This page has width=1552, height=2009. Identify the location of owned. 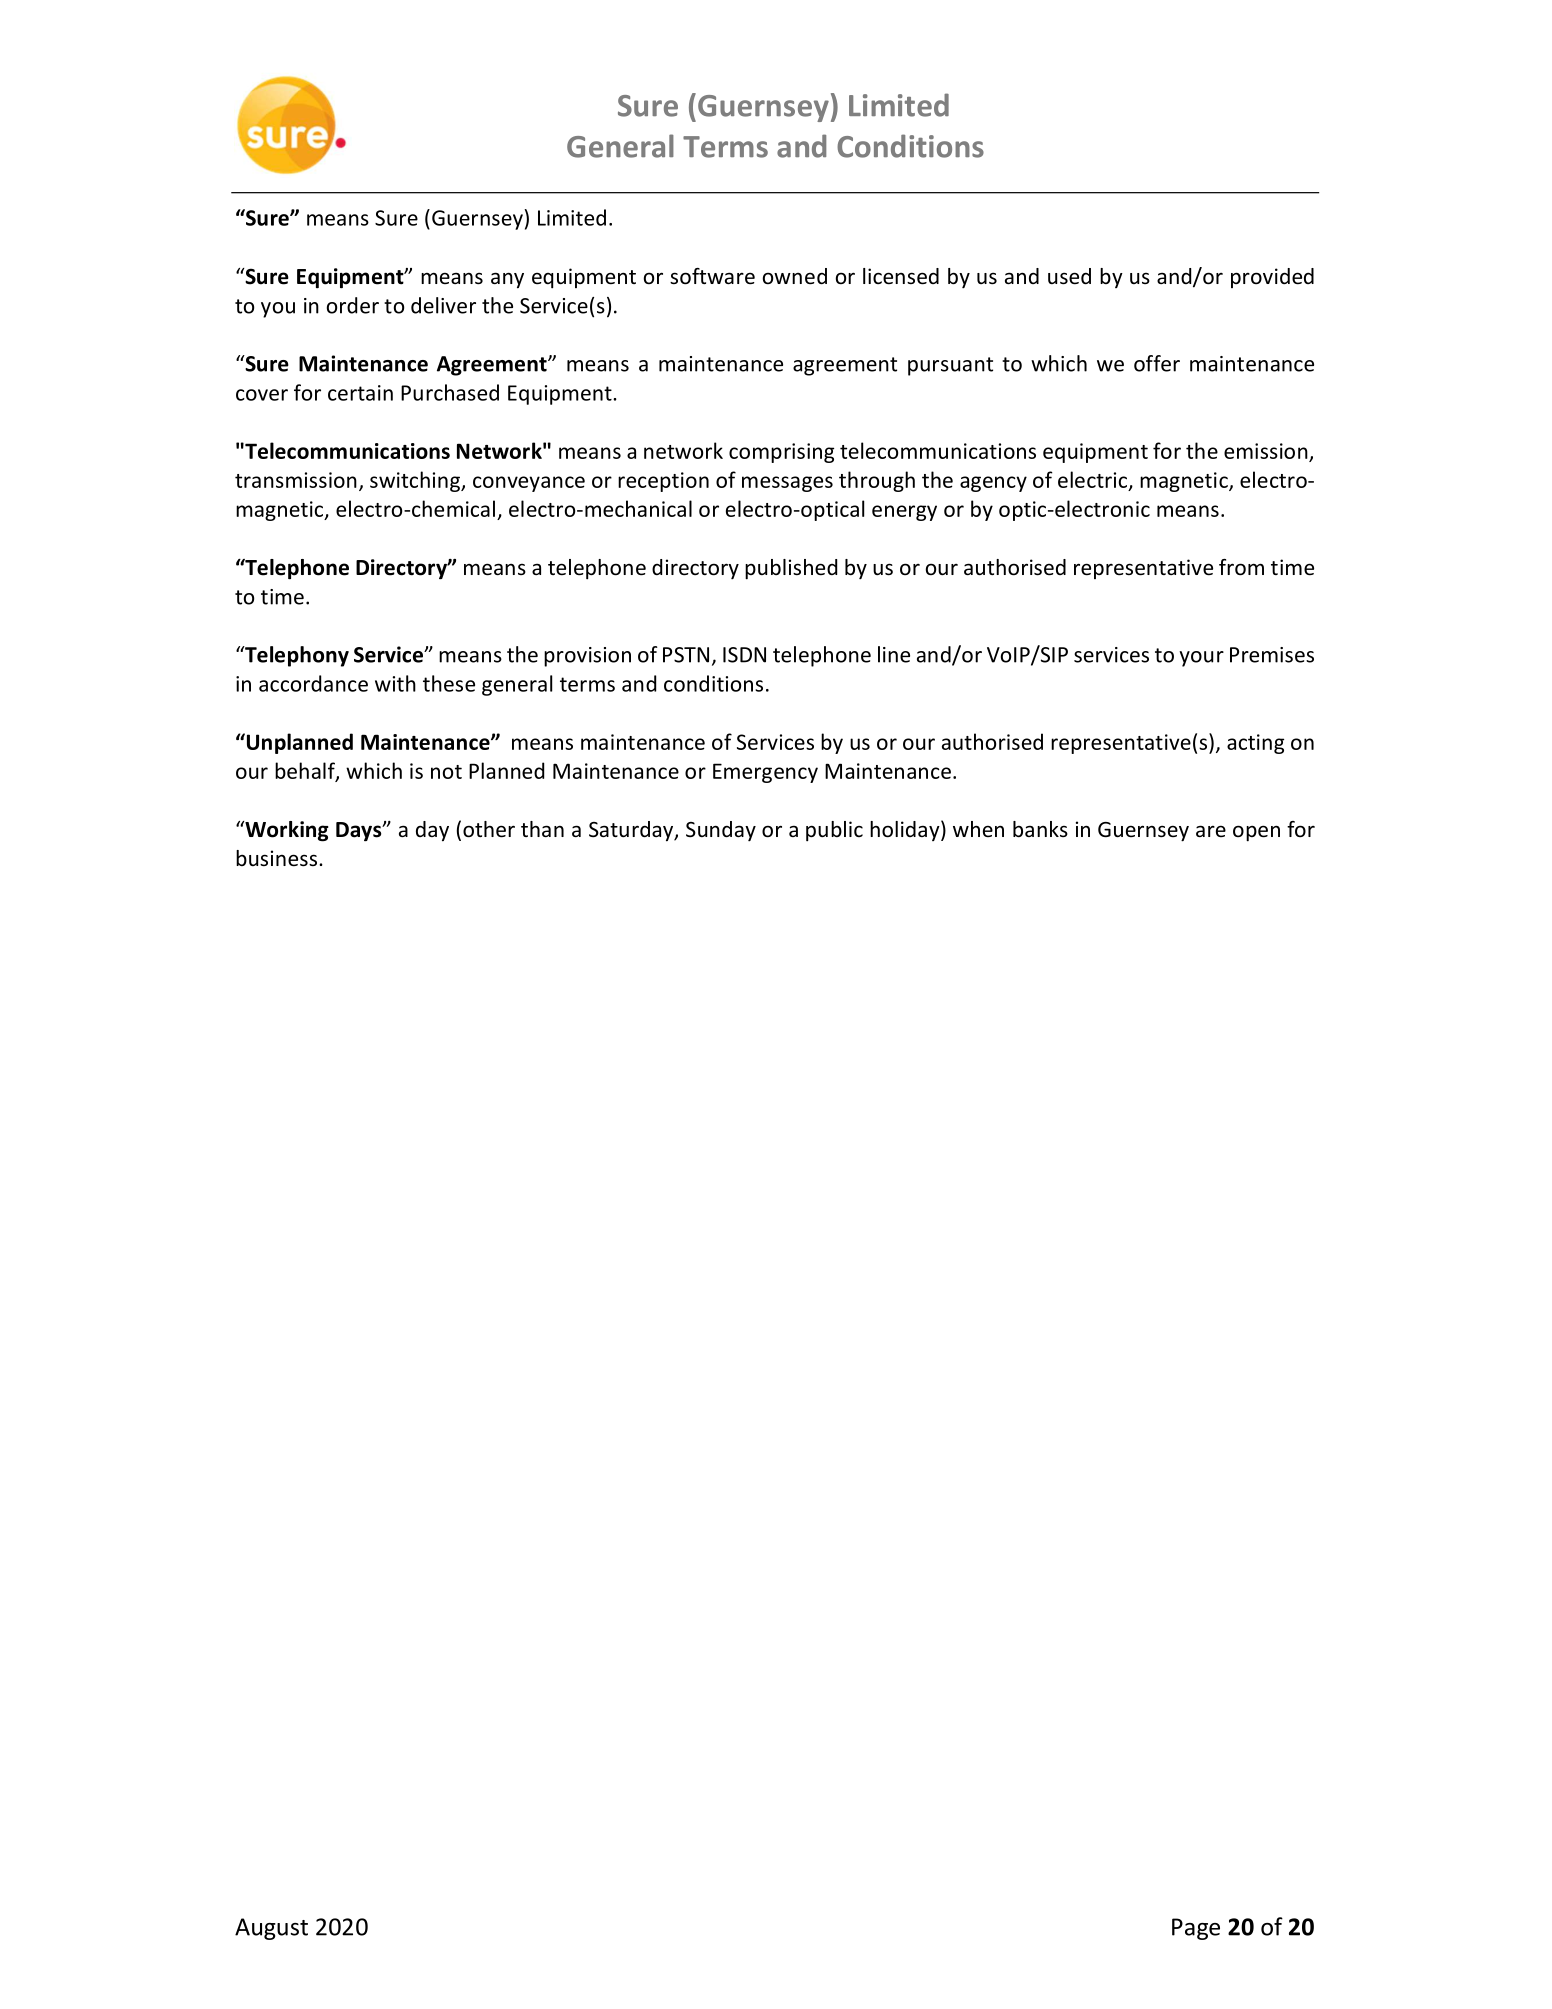
(795, 276).
